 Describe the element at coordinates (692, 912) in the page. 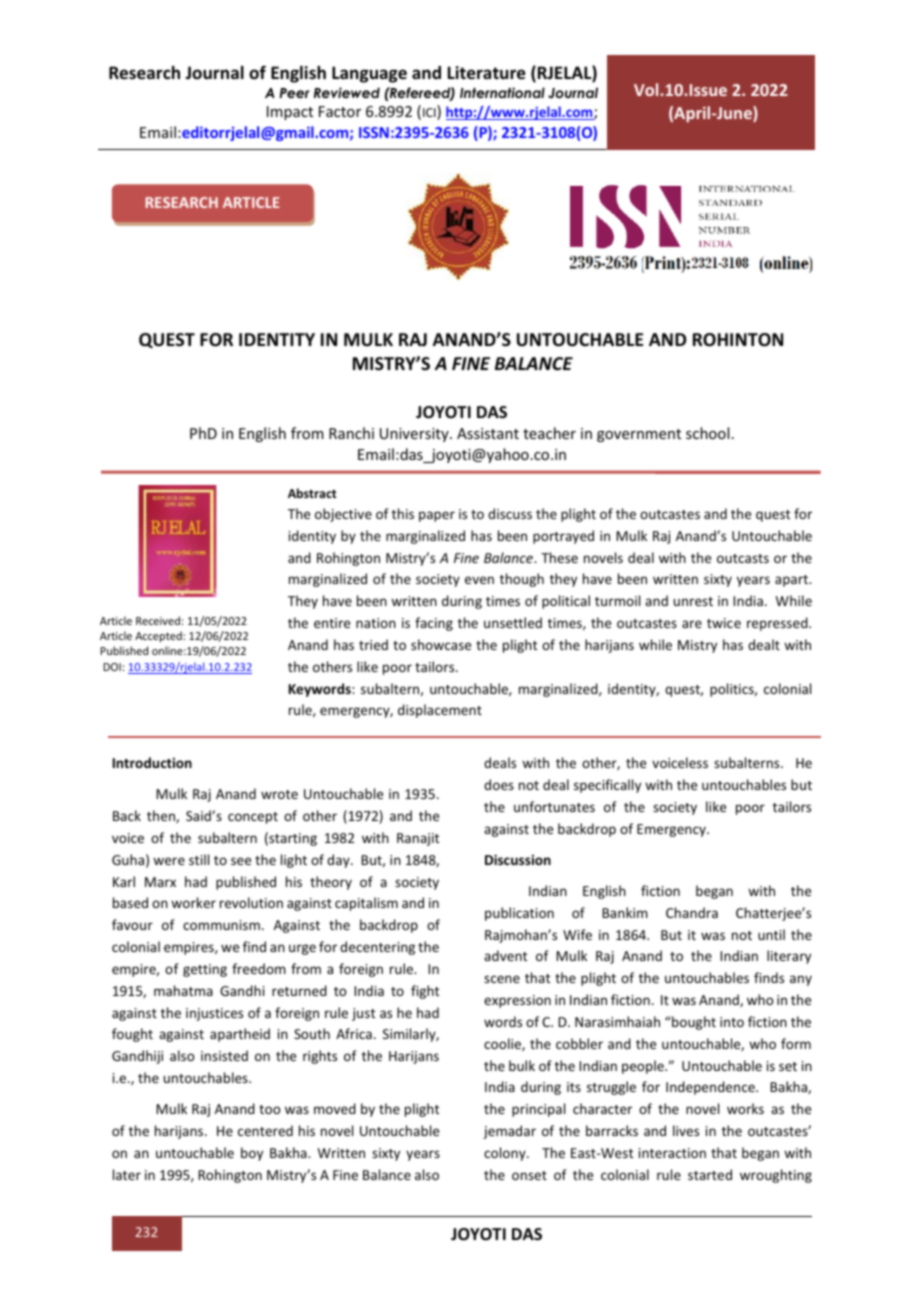

I see `Chandra` at that location.
